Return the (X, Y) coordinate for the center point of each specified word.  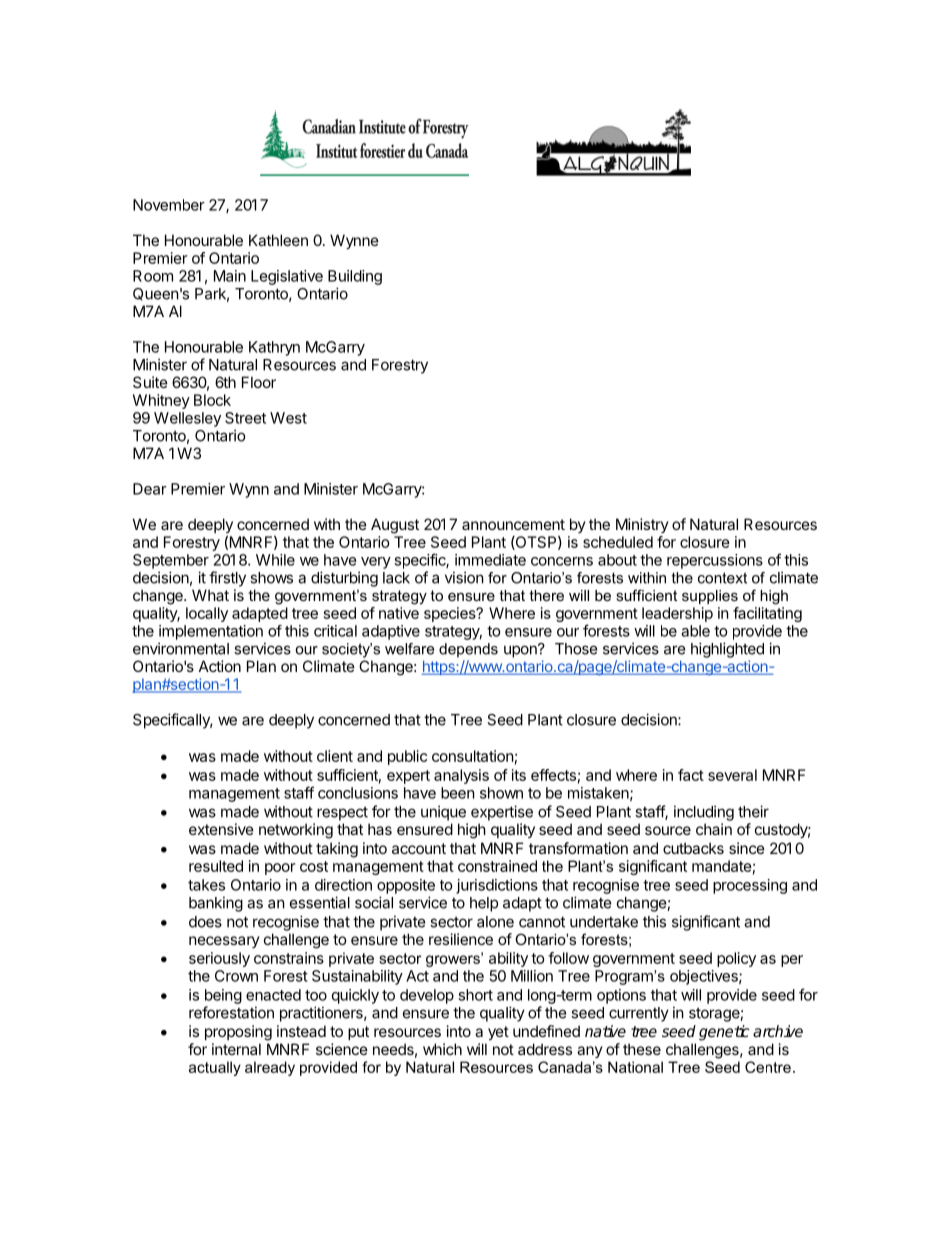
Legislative (287, 277)
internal (236, 1049)
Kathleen (278, 240)
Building (355, 277)
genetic (724, 1033)
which (442, 1049)
